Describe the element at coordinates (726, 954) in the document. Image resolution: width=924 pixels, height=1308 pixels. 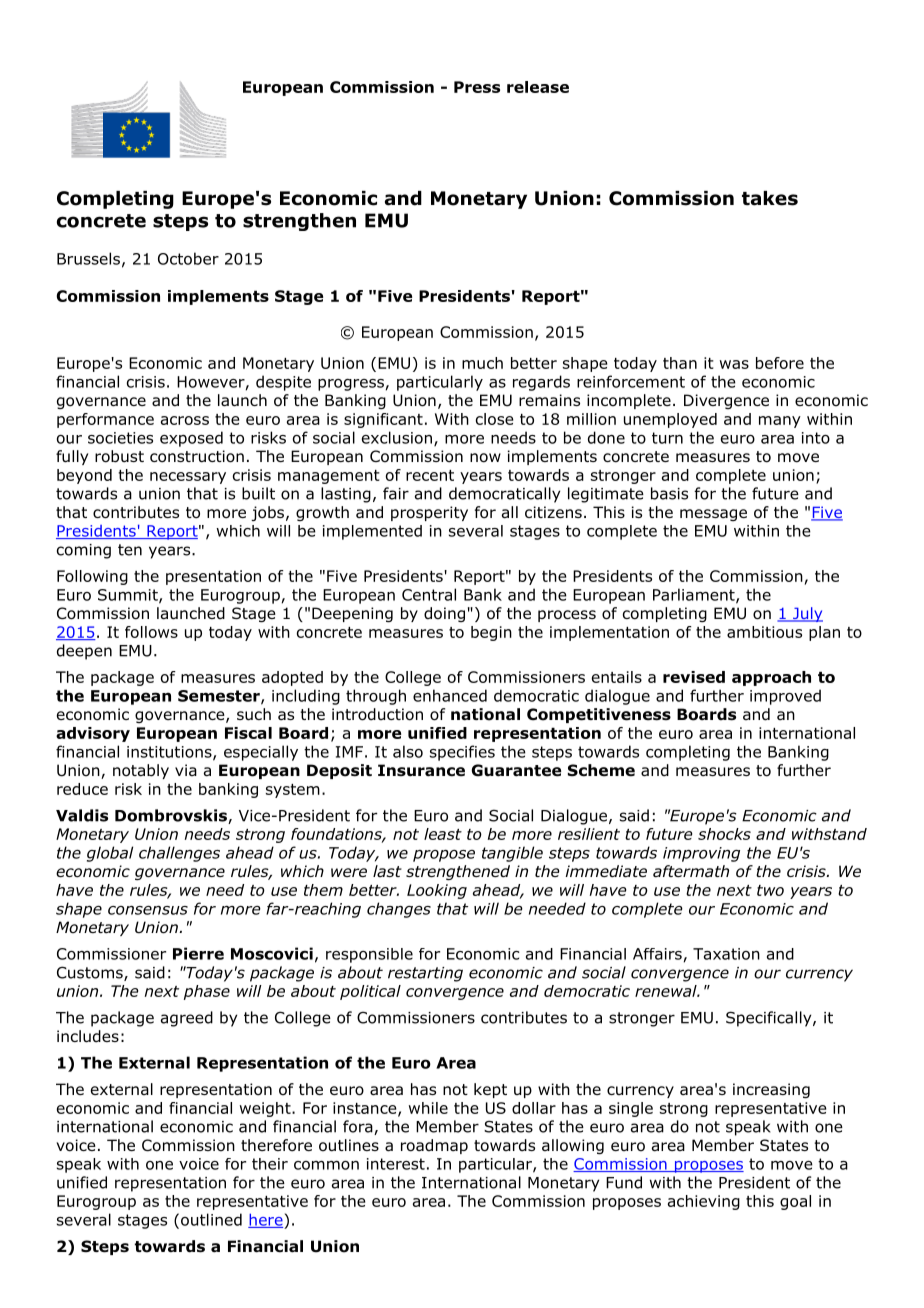
I see `Taxation` at that location.
